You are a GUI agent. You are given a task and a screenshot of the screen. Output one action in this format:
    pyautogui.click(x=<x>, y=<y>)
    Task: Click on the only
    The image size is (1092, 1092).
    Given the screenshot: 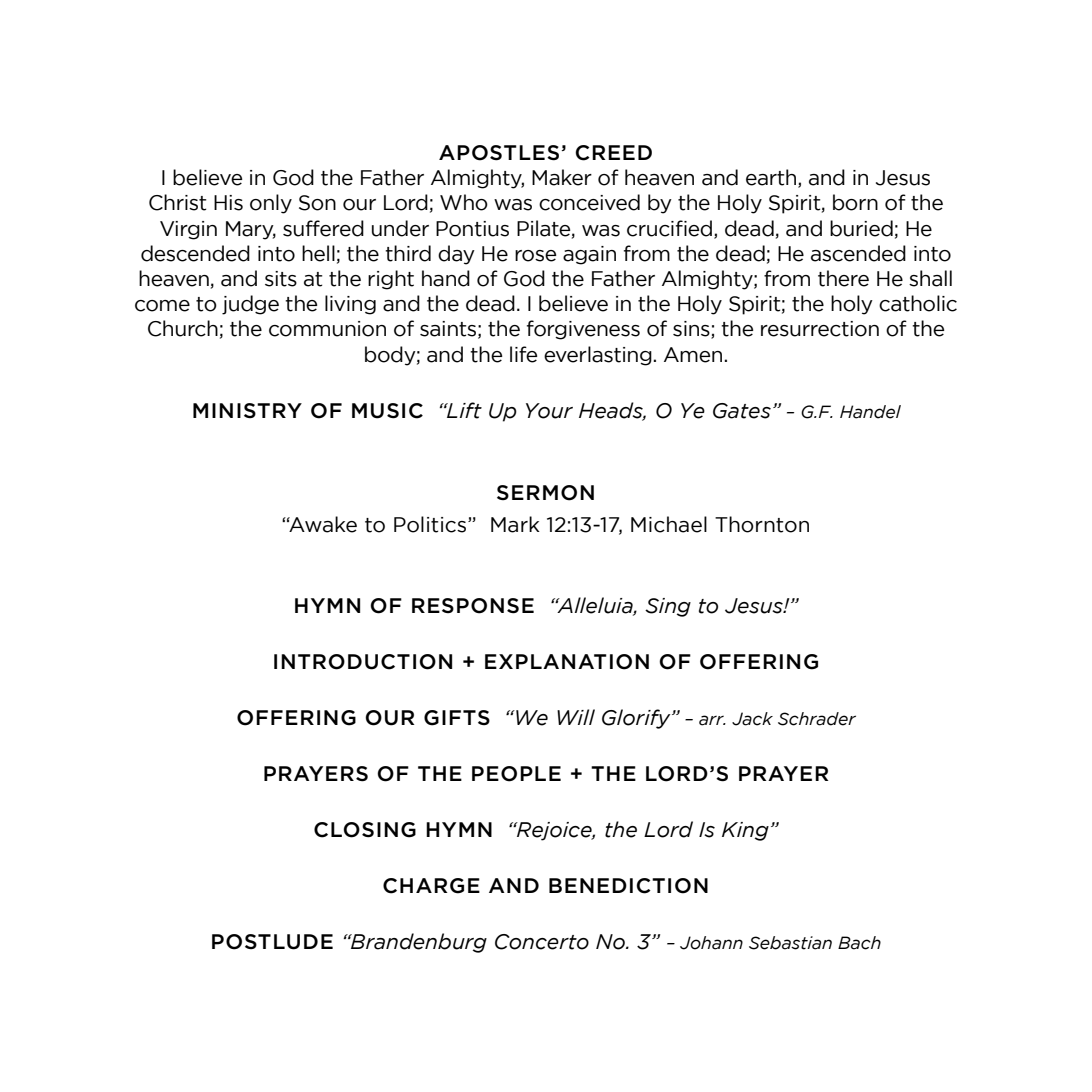 What is the action you would take?
    pyautogui.click(x=271, y=204)
